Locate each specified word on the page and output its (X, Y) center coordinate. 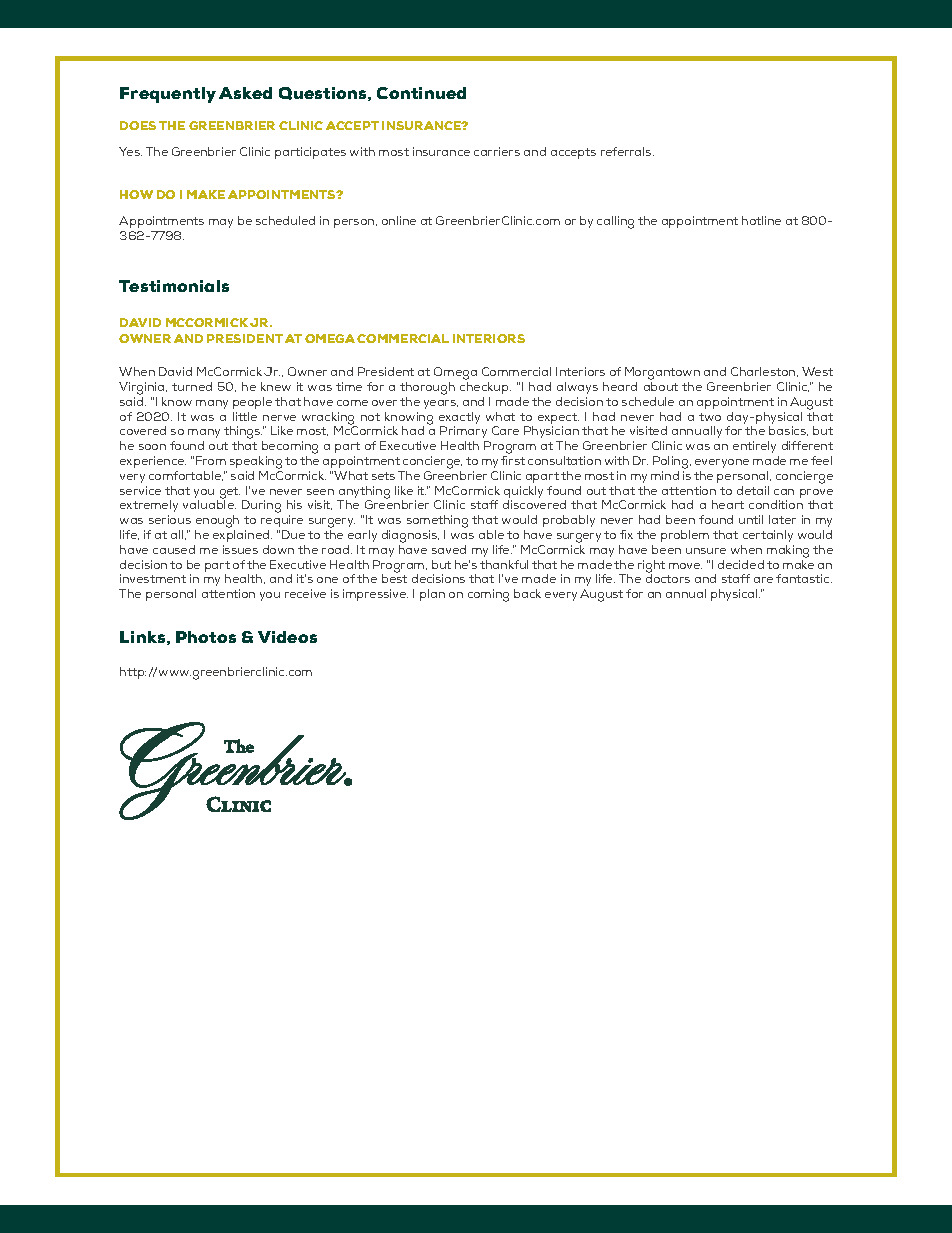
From (211, 460)
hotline (761, 220)
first (513, 460)
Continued (421, 93)
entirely (754, 447)
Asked (245, 93)
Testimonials (174, 286)
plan (432, 595)
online (399, 220)
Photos (206, 637)
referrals (627, 151)
